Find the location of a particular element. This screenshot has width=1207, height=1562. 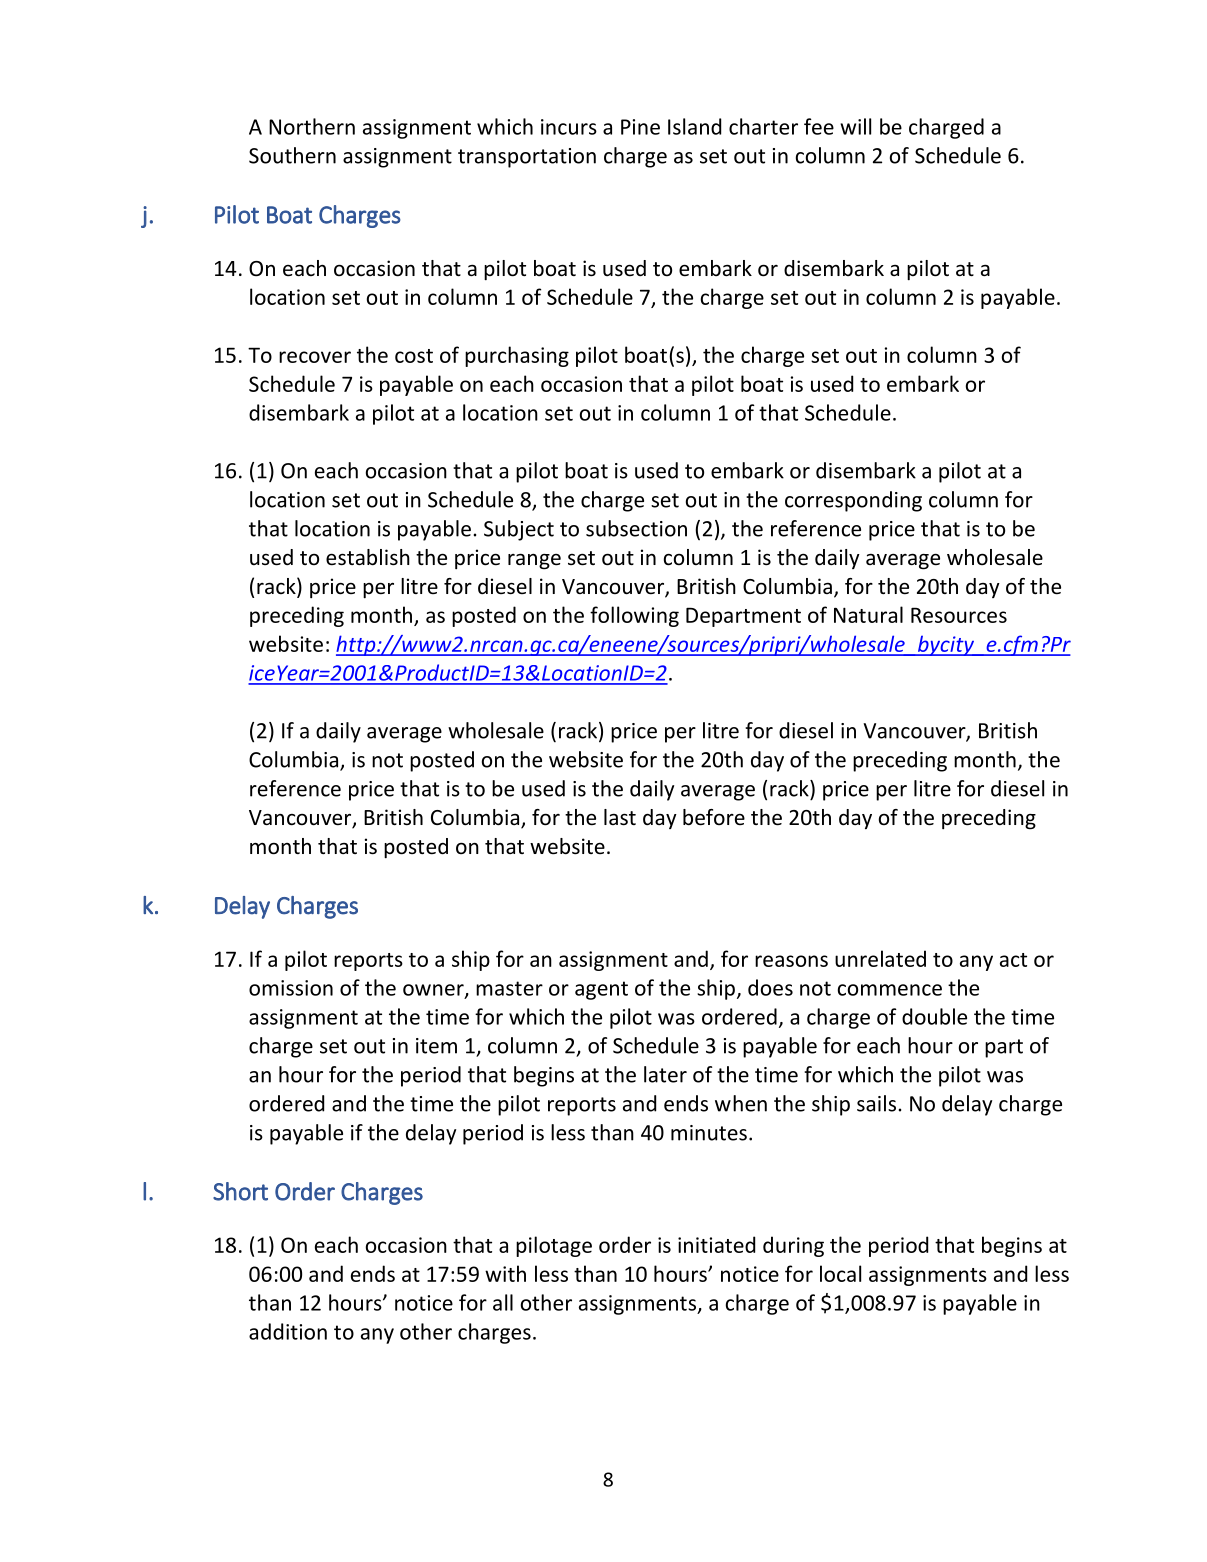

Pine is located at coordinates (640, 127).
